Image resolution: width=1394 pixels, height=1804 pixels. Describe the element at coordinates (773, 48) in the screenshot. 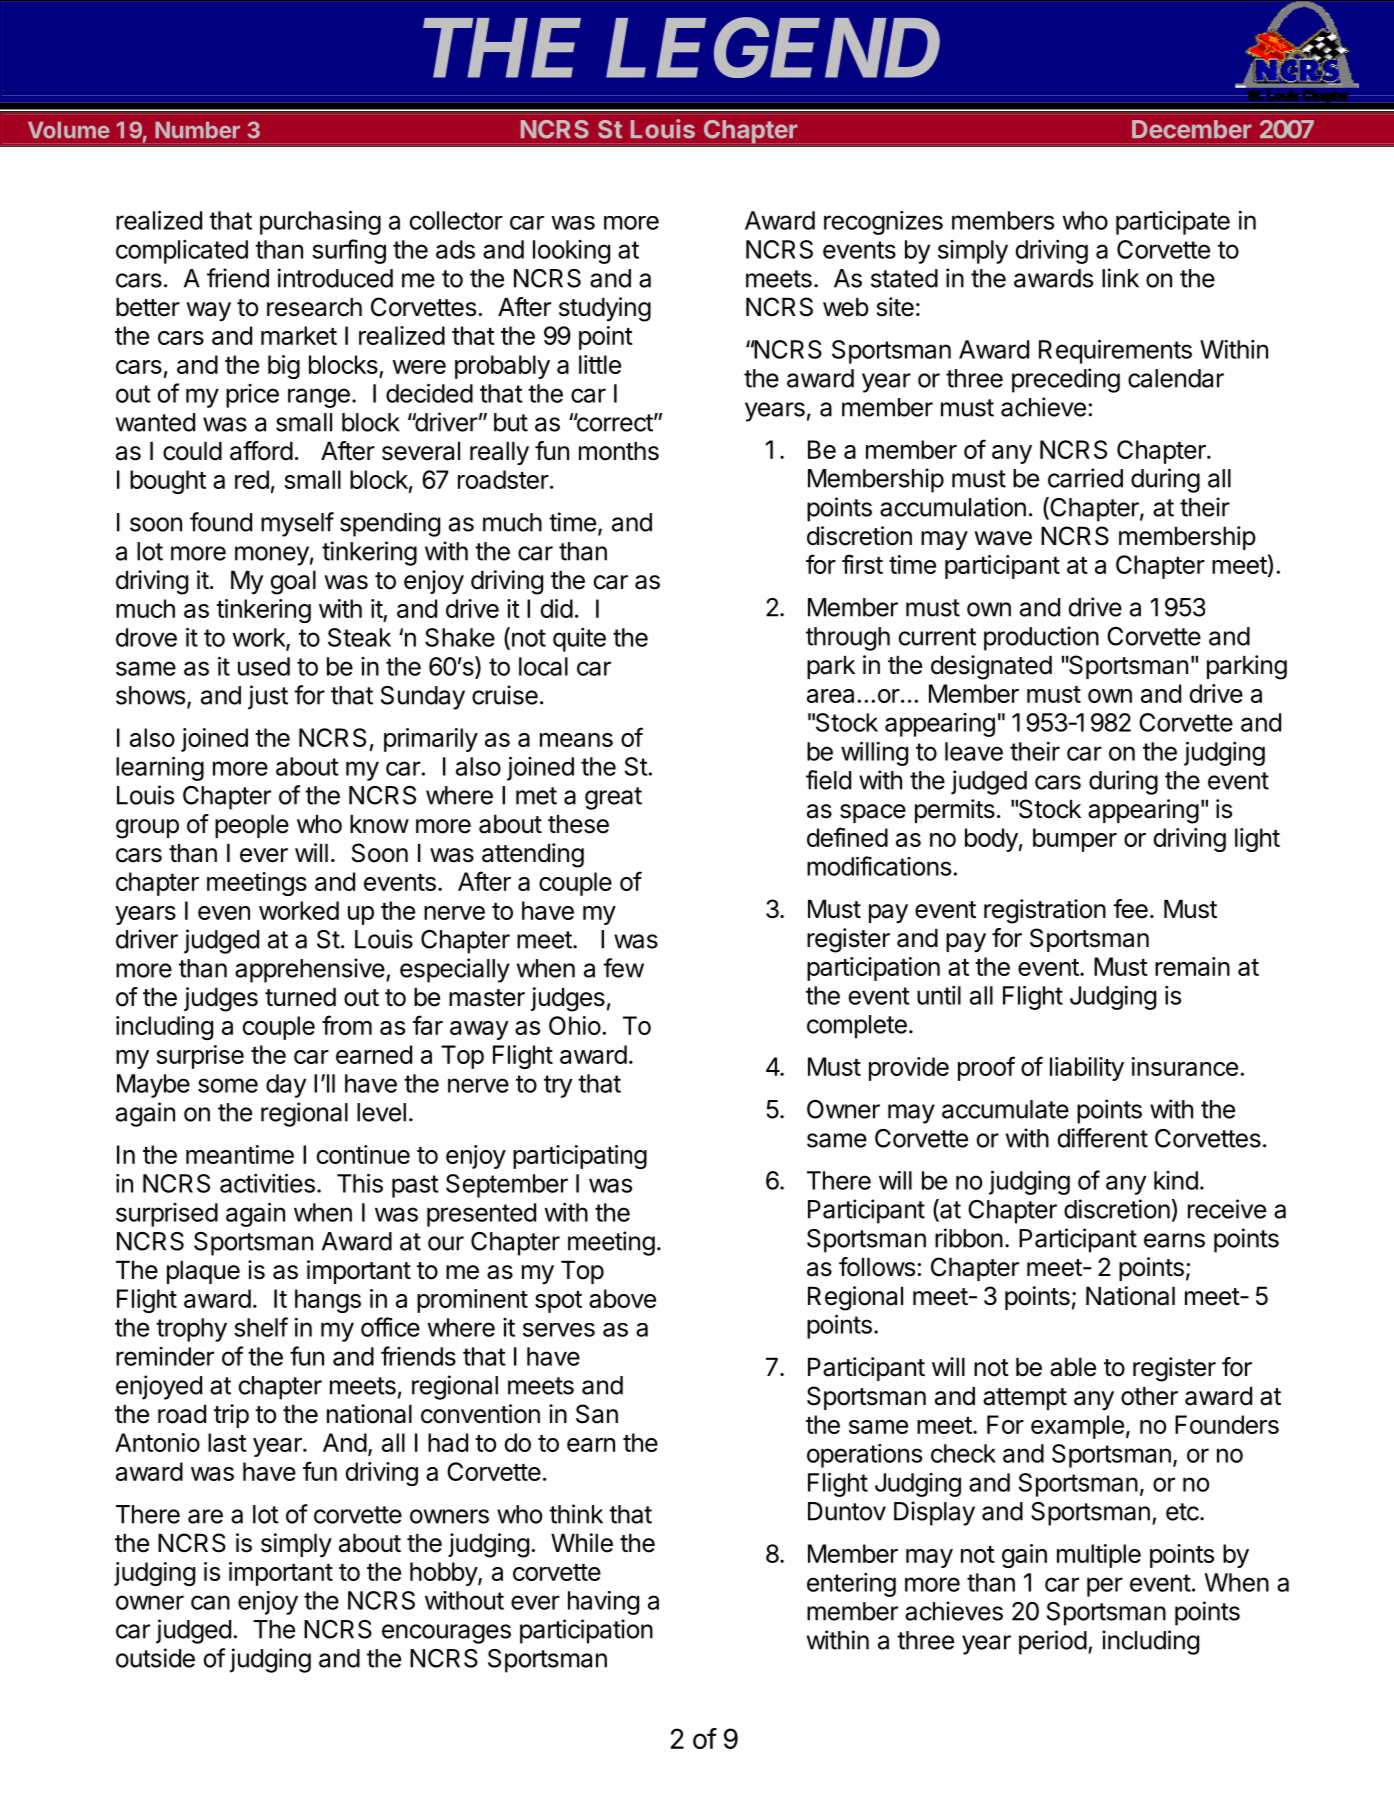

I see `LEGEND` at that location.
